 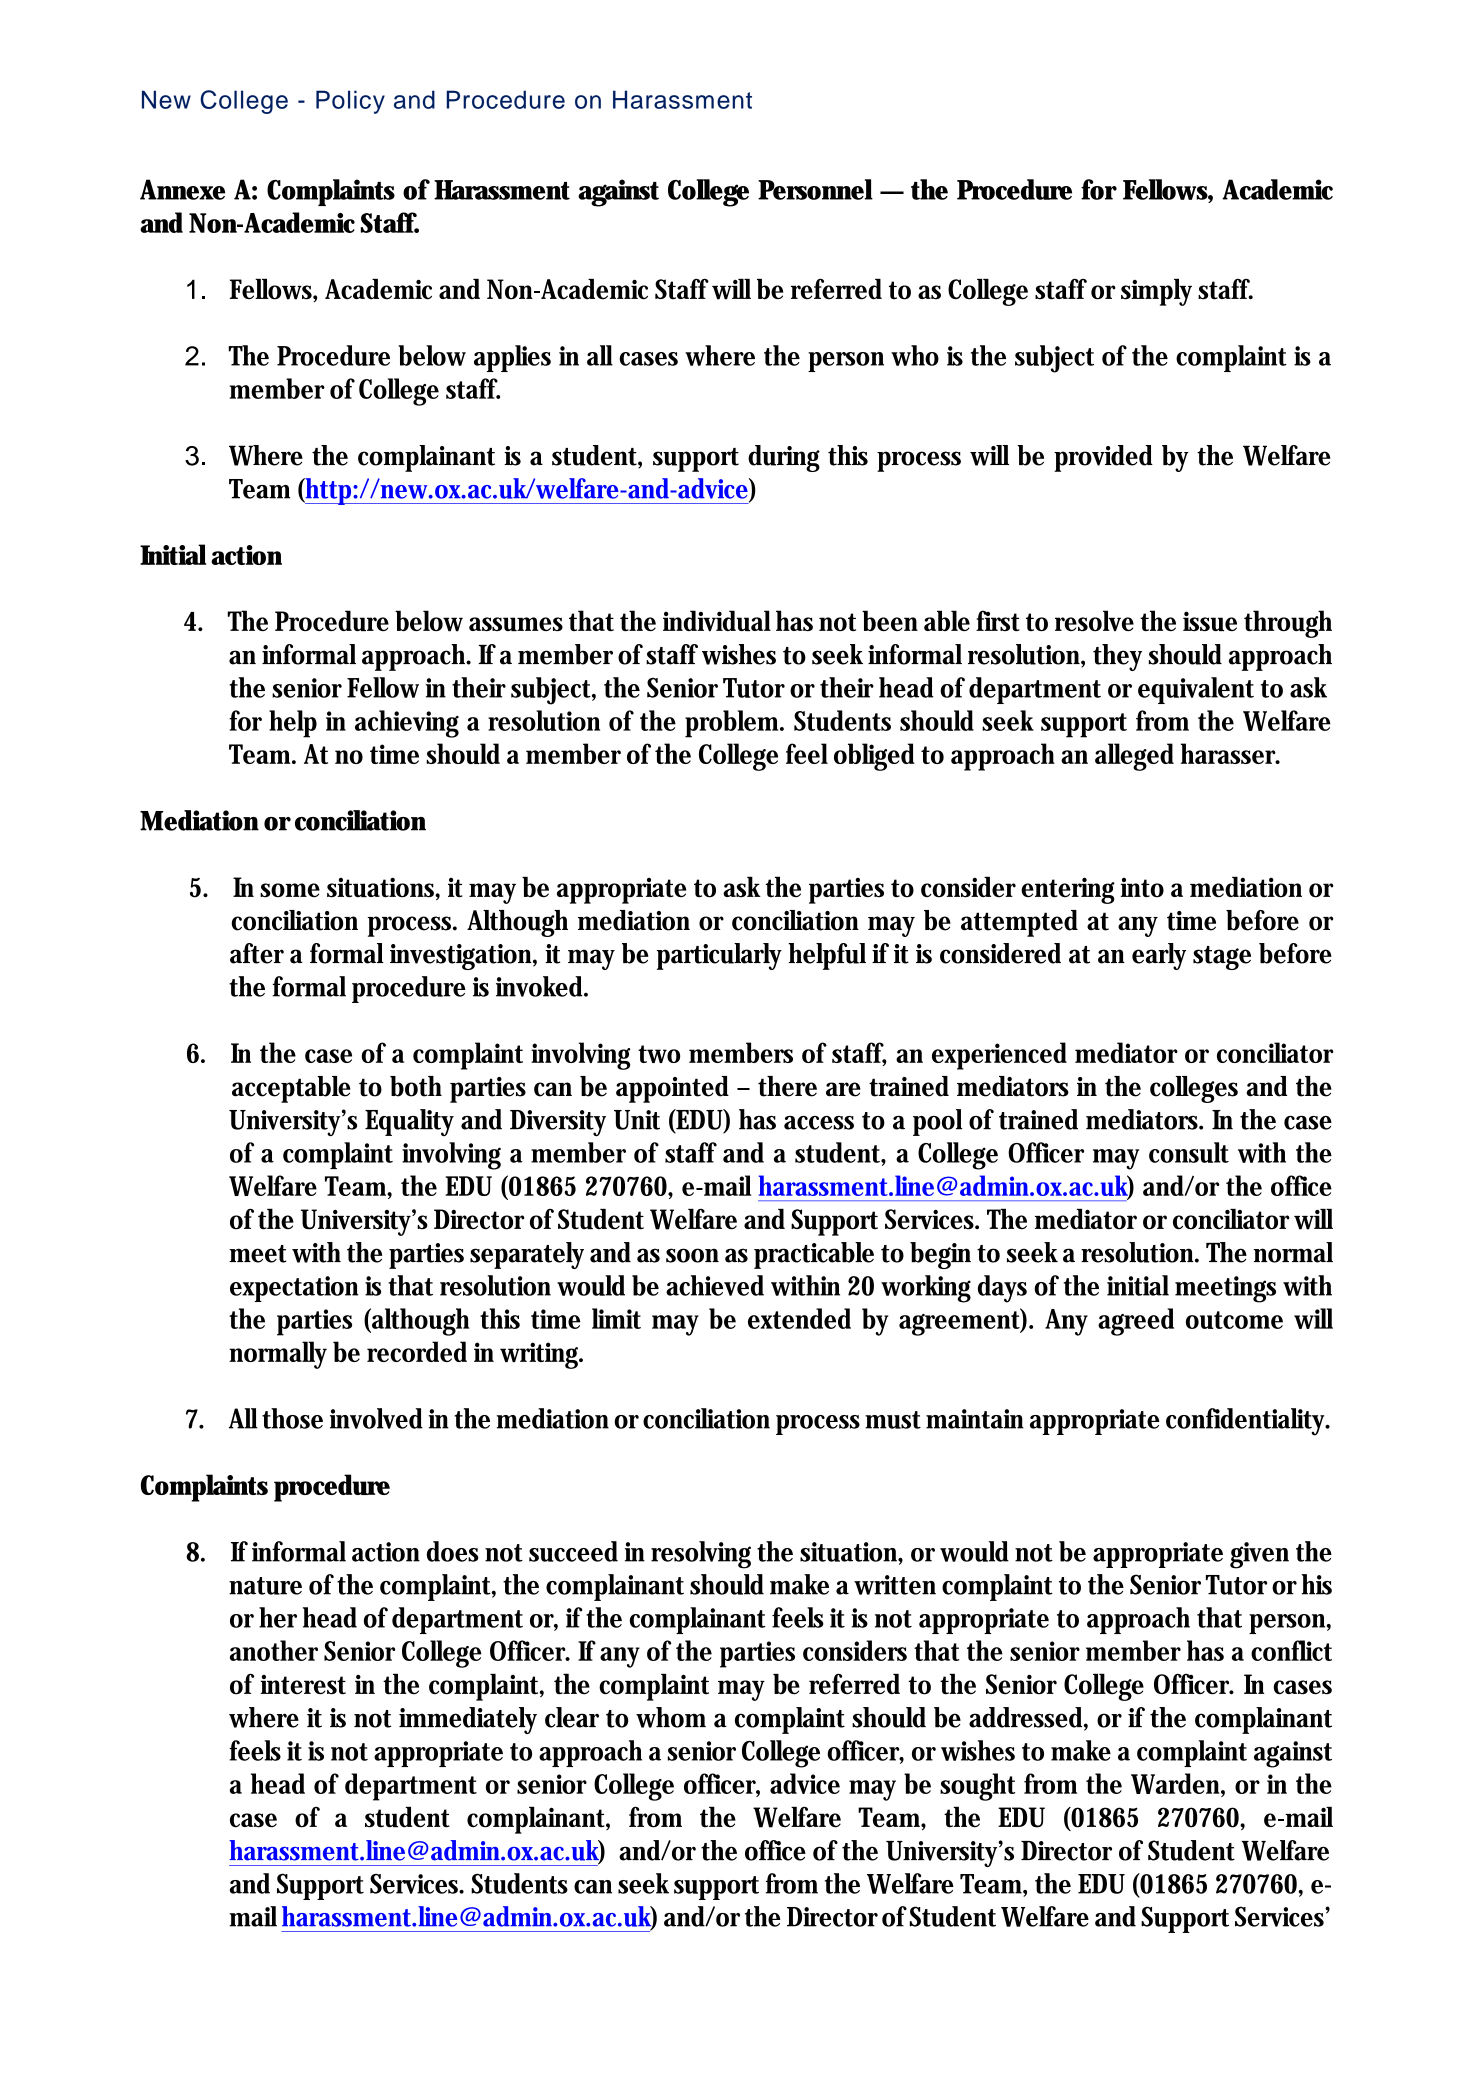 I want to click on applies, so click(x=512, y=358).
